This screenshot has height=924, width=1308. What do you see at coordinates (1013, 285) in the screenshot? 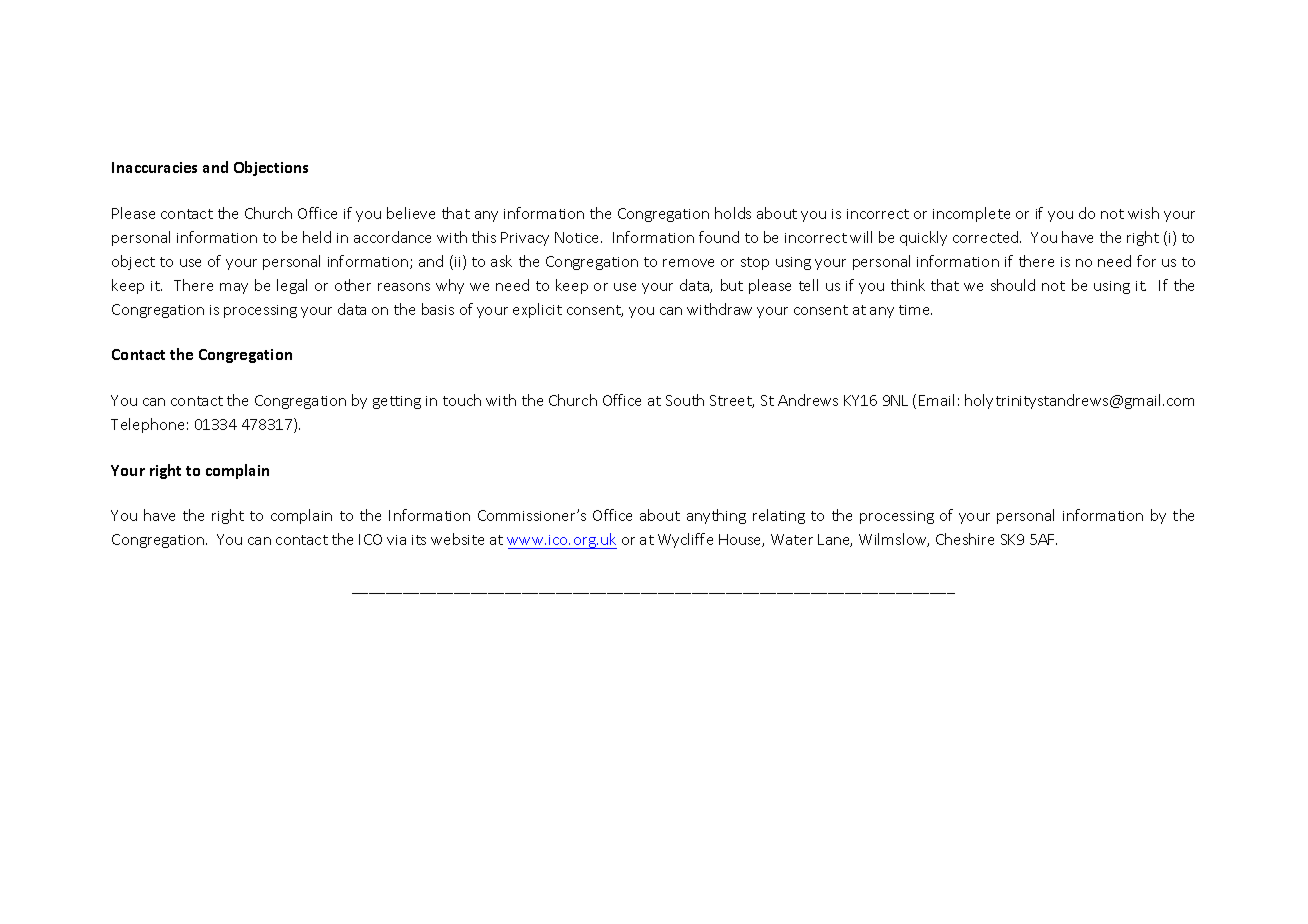
I see `should` at bounding box center [1013, 285].
